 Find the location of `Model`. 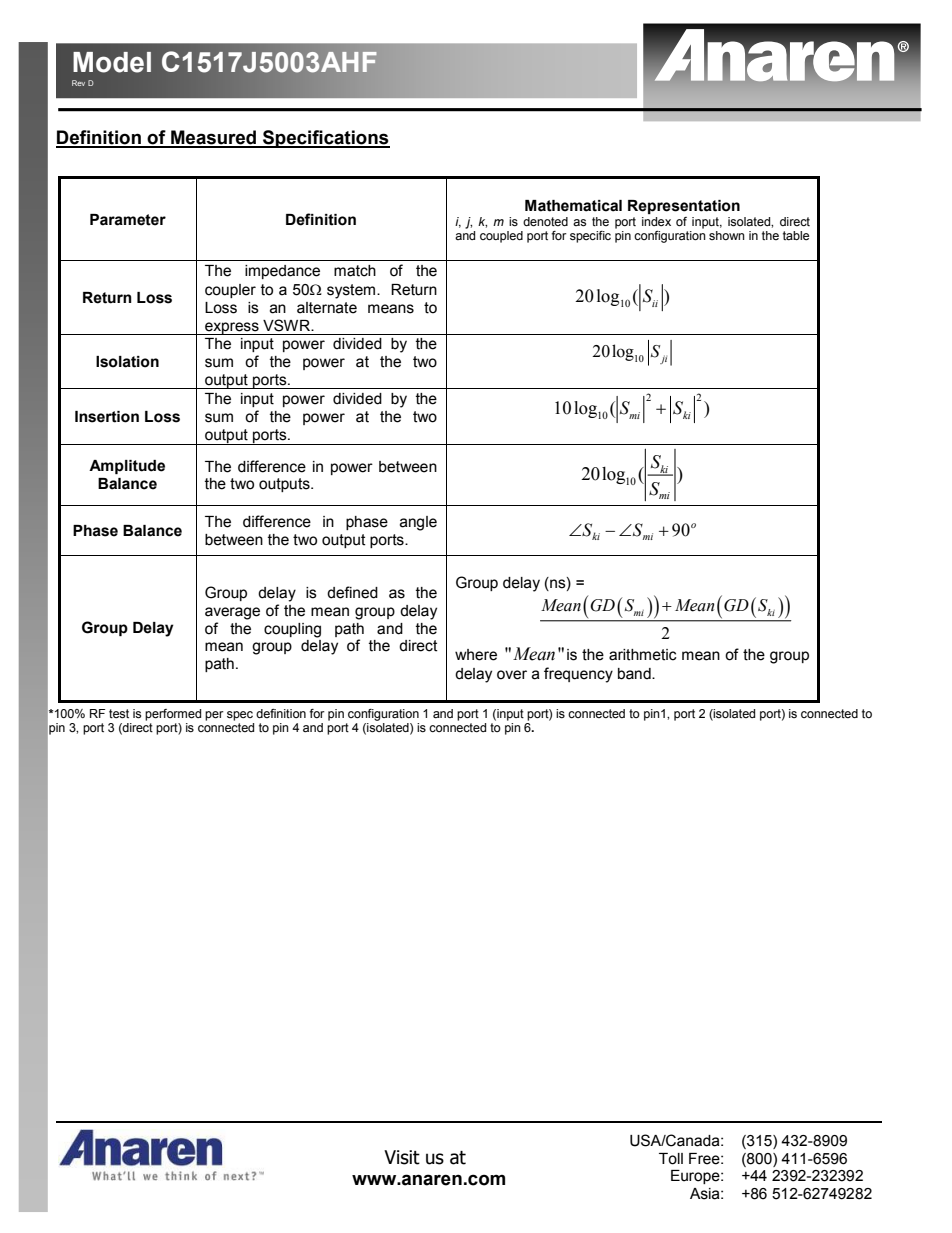

Model is located at coordinates (112, 62).
